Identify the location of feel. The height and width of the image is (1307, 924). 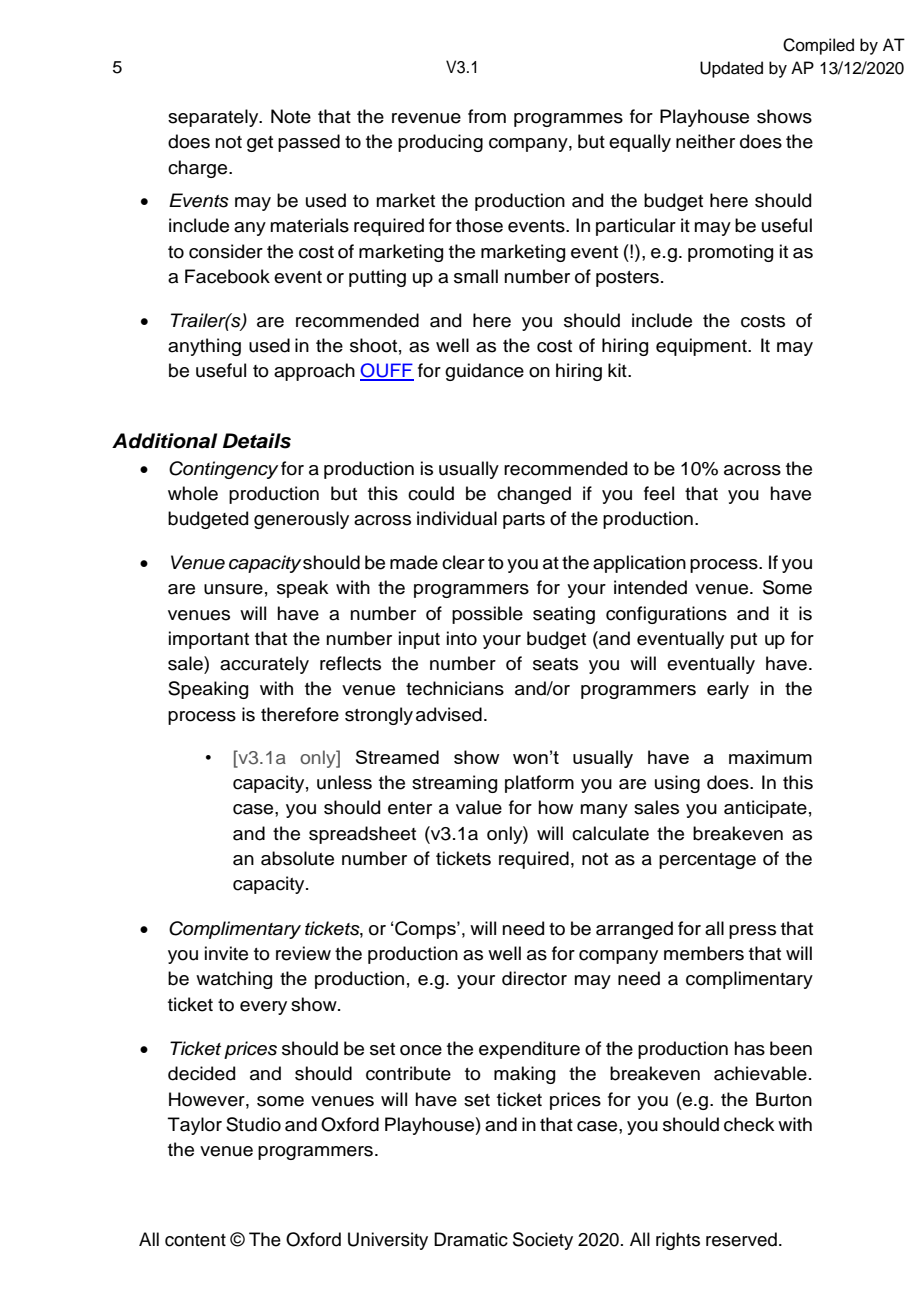
(659, 493).
